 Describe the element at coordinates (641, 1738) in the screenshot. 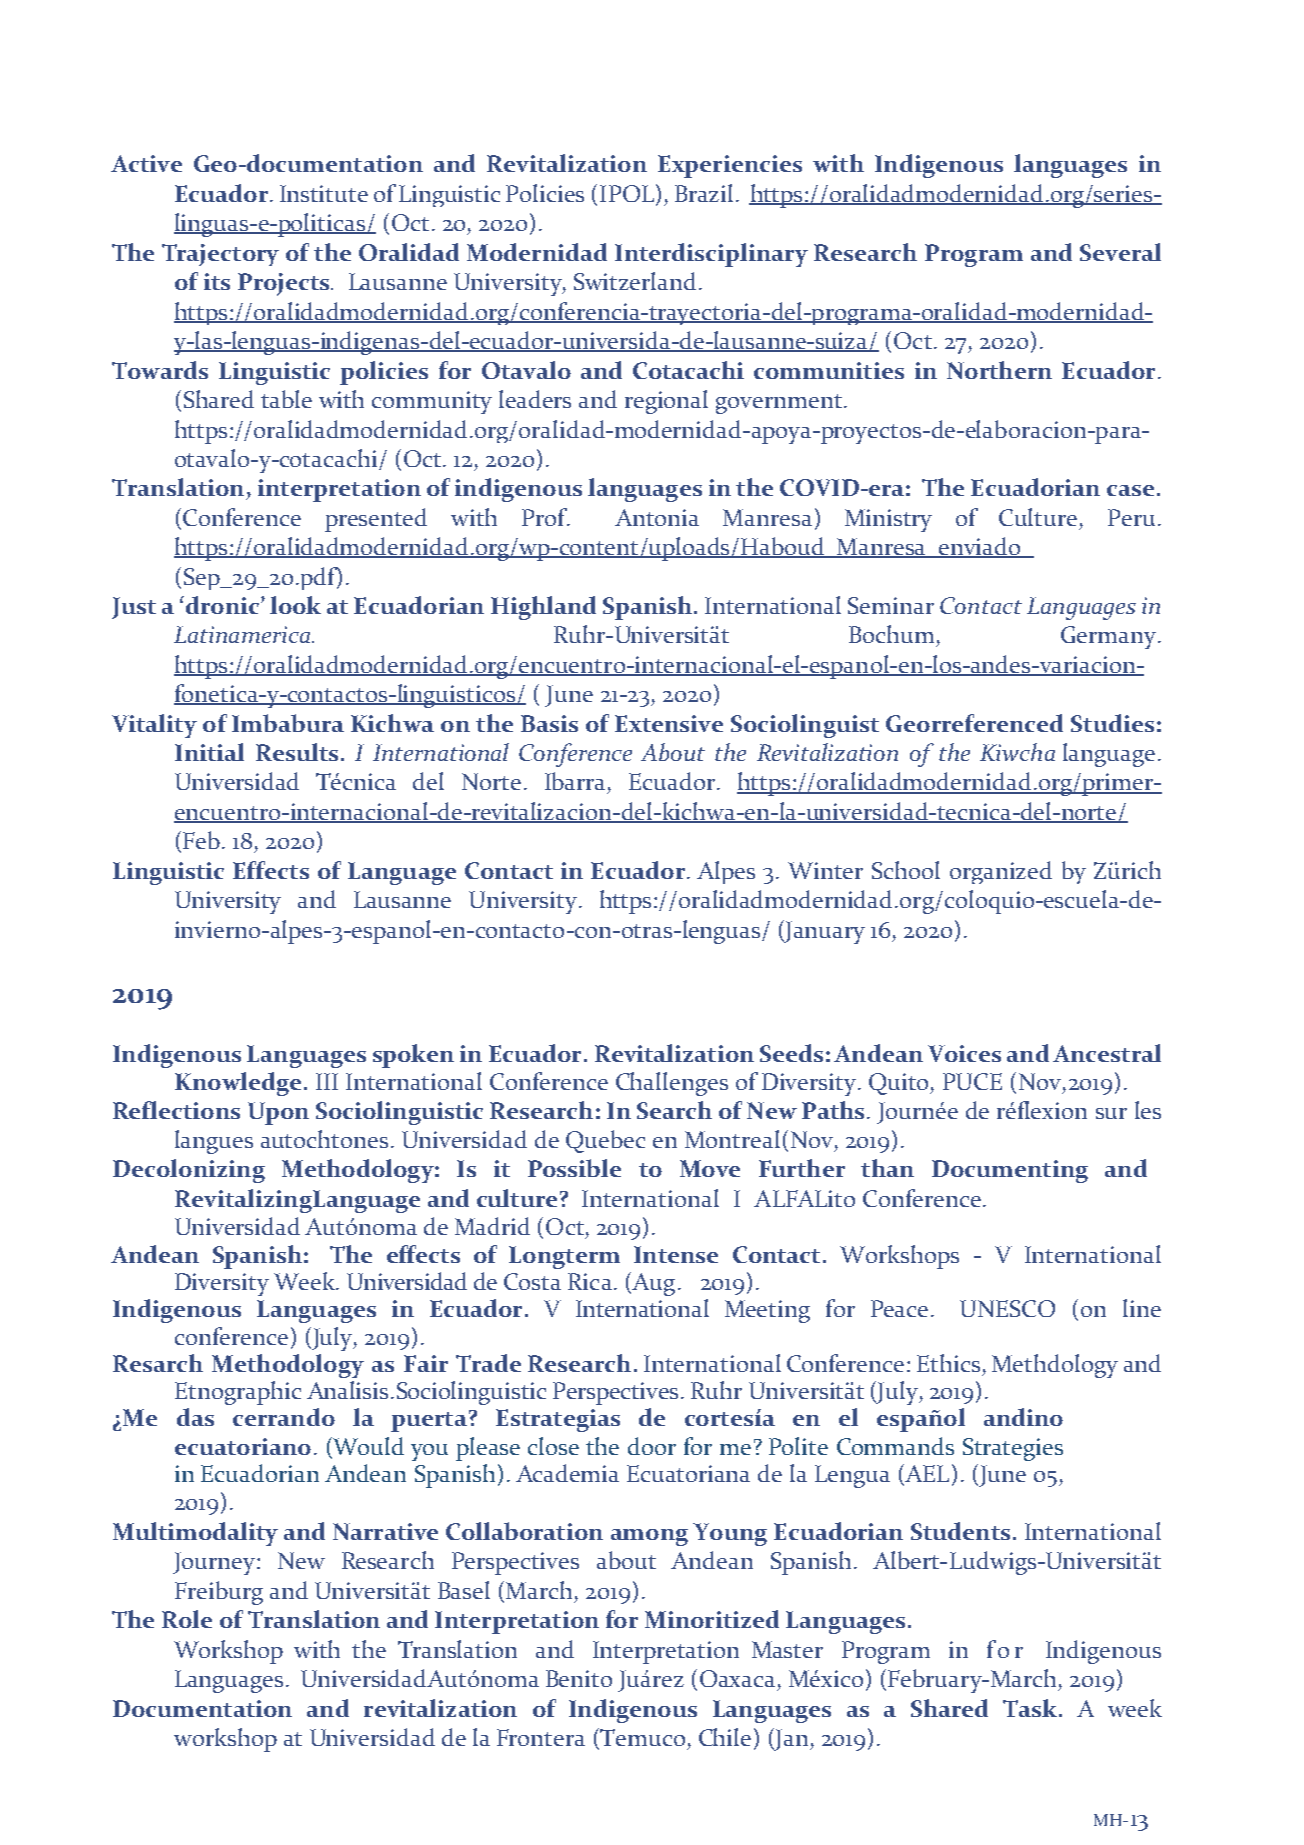

I see `Temuco` at that location.
